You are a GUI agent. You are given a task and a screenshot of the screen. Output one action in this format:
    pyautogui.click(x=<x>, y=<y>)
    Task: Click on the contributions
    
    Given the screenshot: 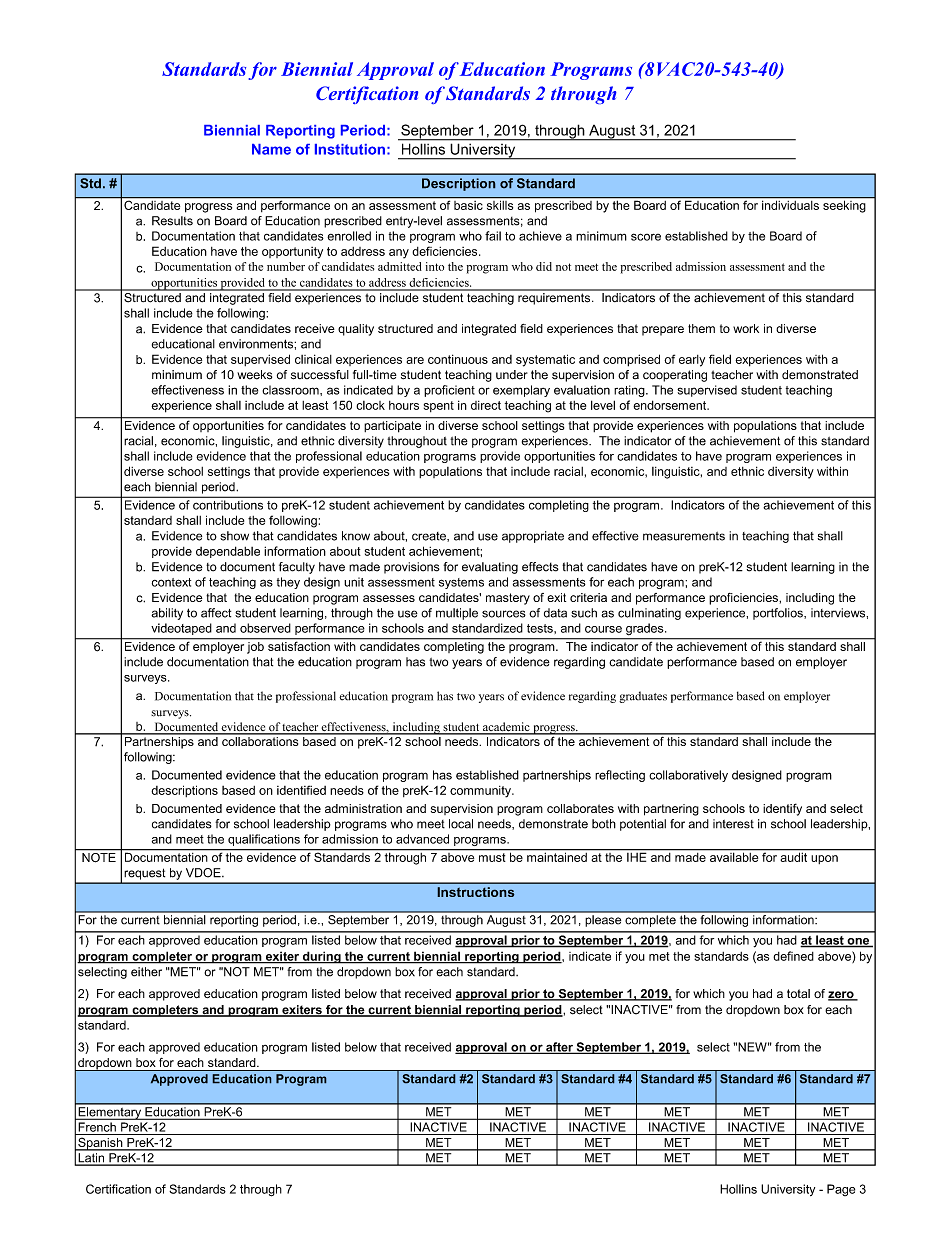 What is the action you would take?
    pyautogui.click(x=228, y=505)
